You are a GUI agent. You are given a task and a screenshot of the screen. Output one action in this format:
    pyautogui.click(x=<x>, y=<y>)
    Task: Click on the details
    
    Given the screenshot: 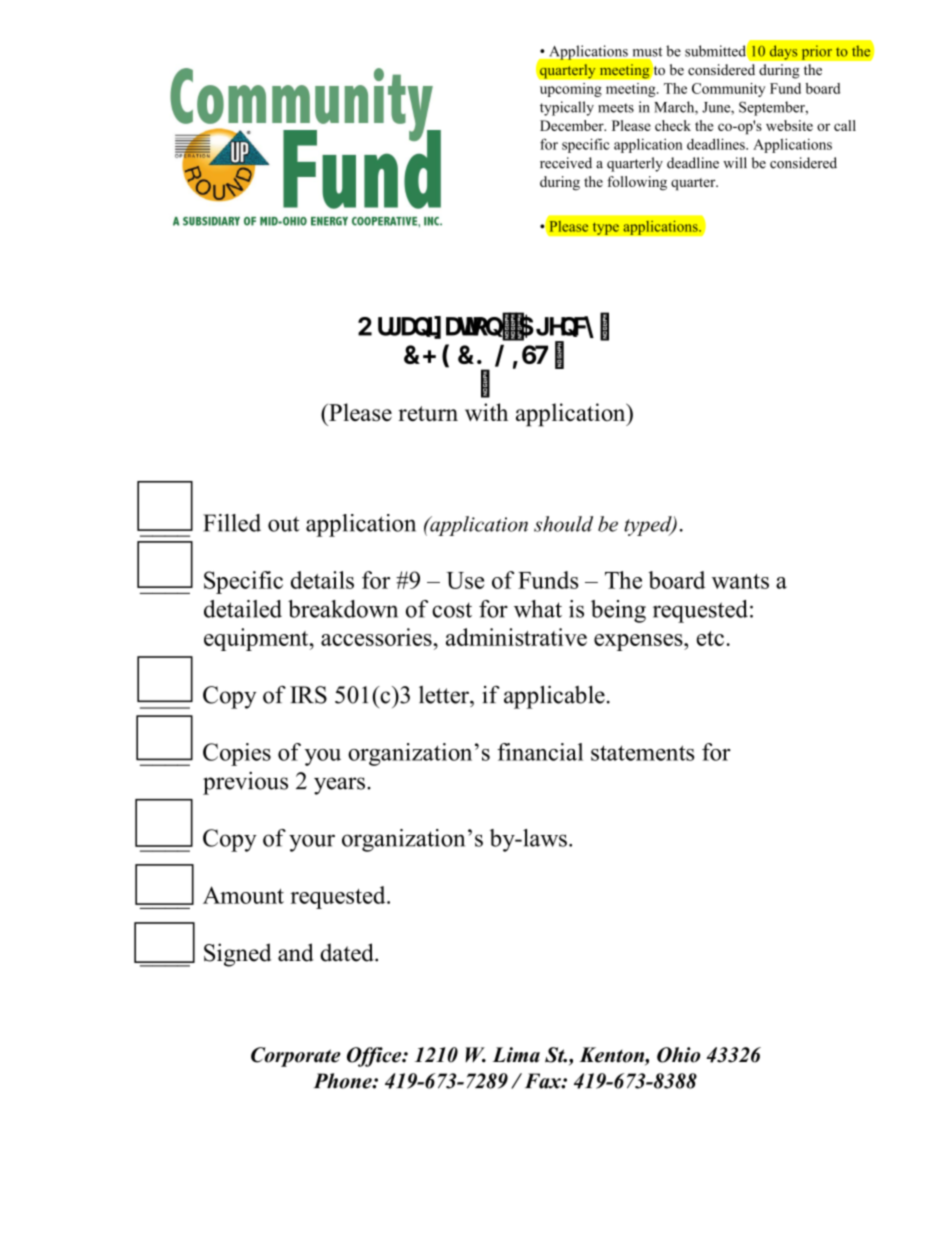 What is the action you would take?
    pyautogui.click(x=322, y=580)
